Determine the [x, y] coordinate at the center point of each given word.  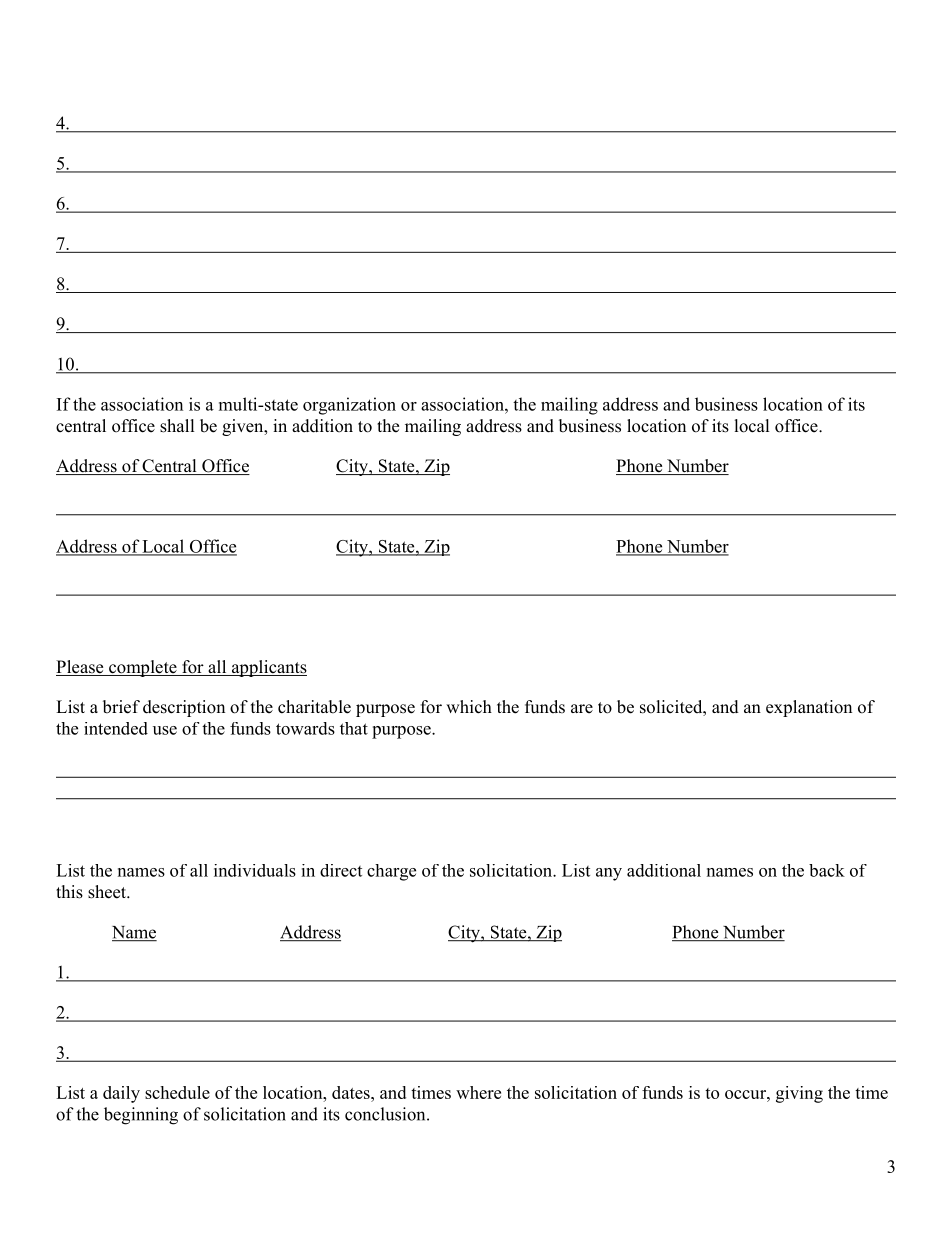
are [582, 709]
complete [143, 668]
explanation [809, 708]
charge [391, 872]
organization [349, 406]
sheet [108, 892]
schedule [177, 1092]
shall [177, 426]
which [469, 707]
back [827, 870]
